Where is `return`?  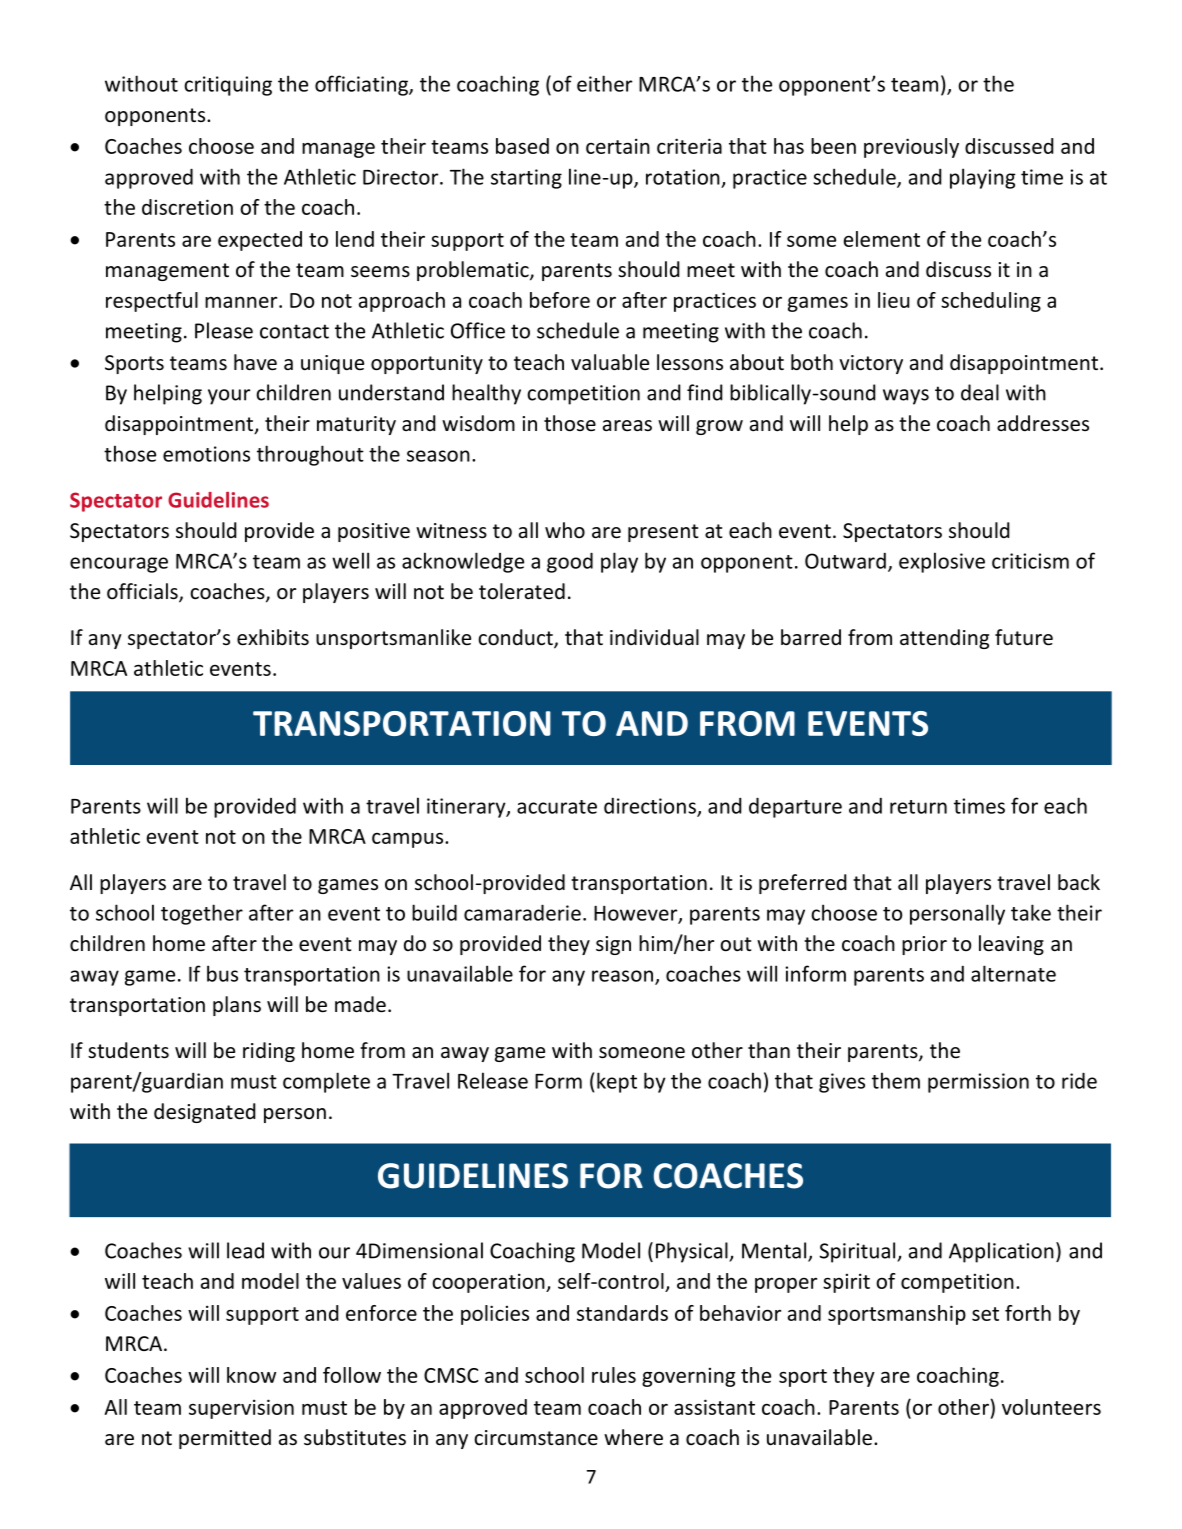 return is located at coordinates (918, 807).
